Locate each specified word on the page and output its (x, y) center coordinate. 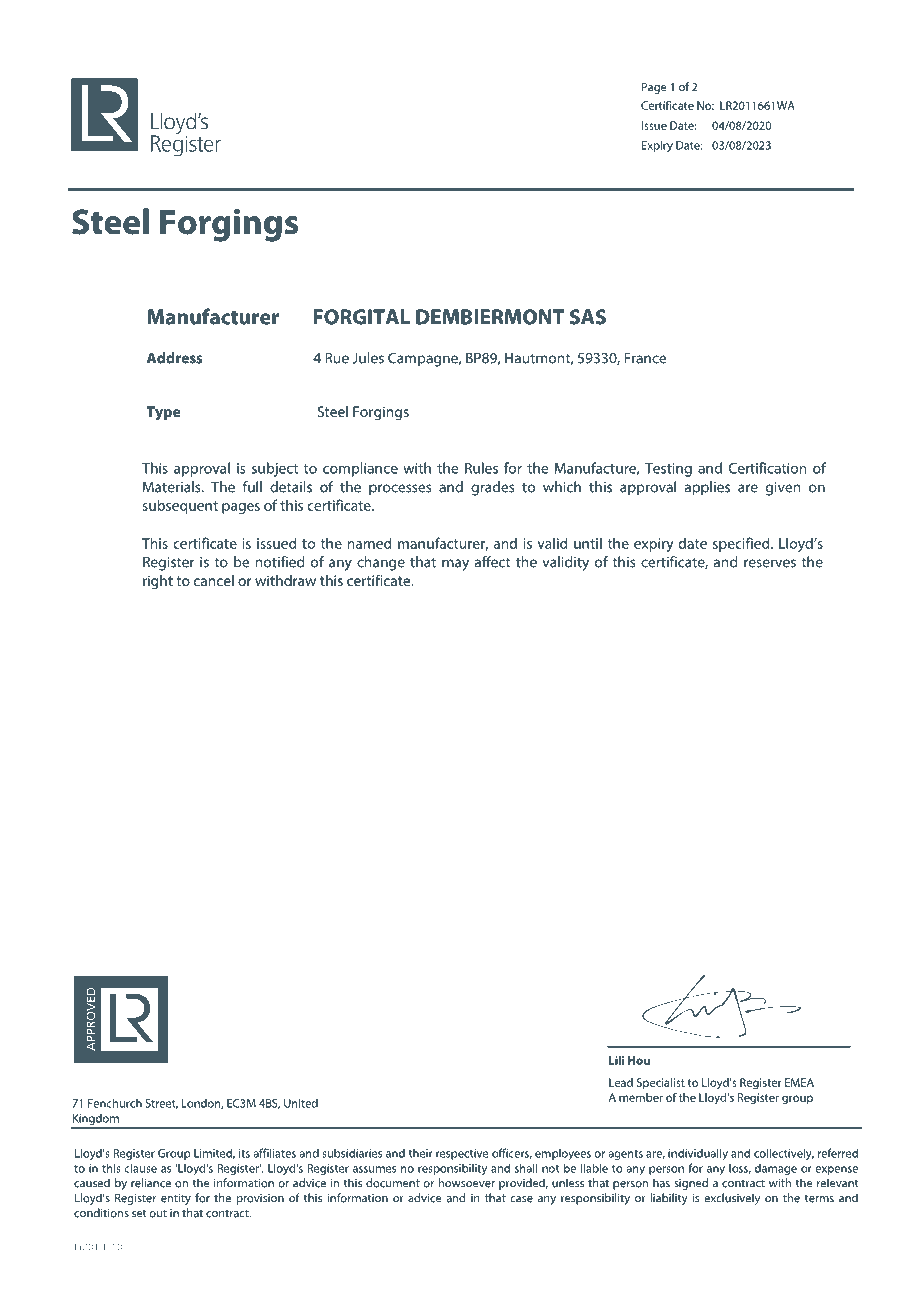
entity (176, 1199)
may (455, 565)
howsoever (467, 1183)
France (645, 358)
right (158, 582)
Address (174, 358)
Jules (368, 358)
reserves (770, 563)
